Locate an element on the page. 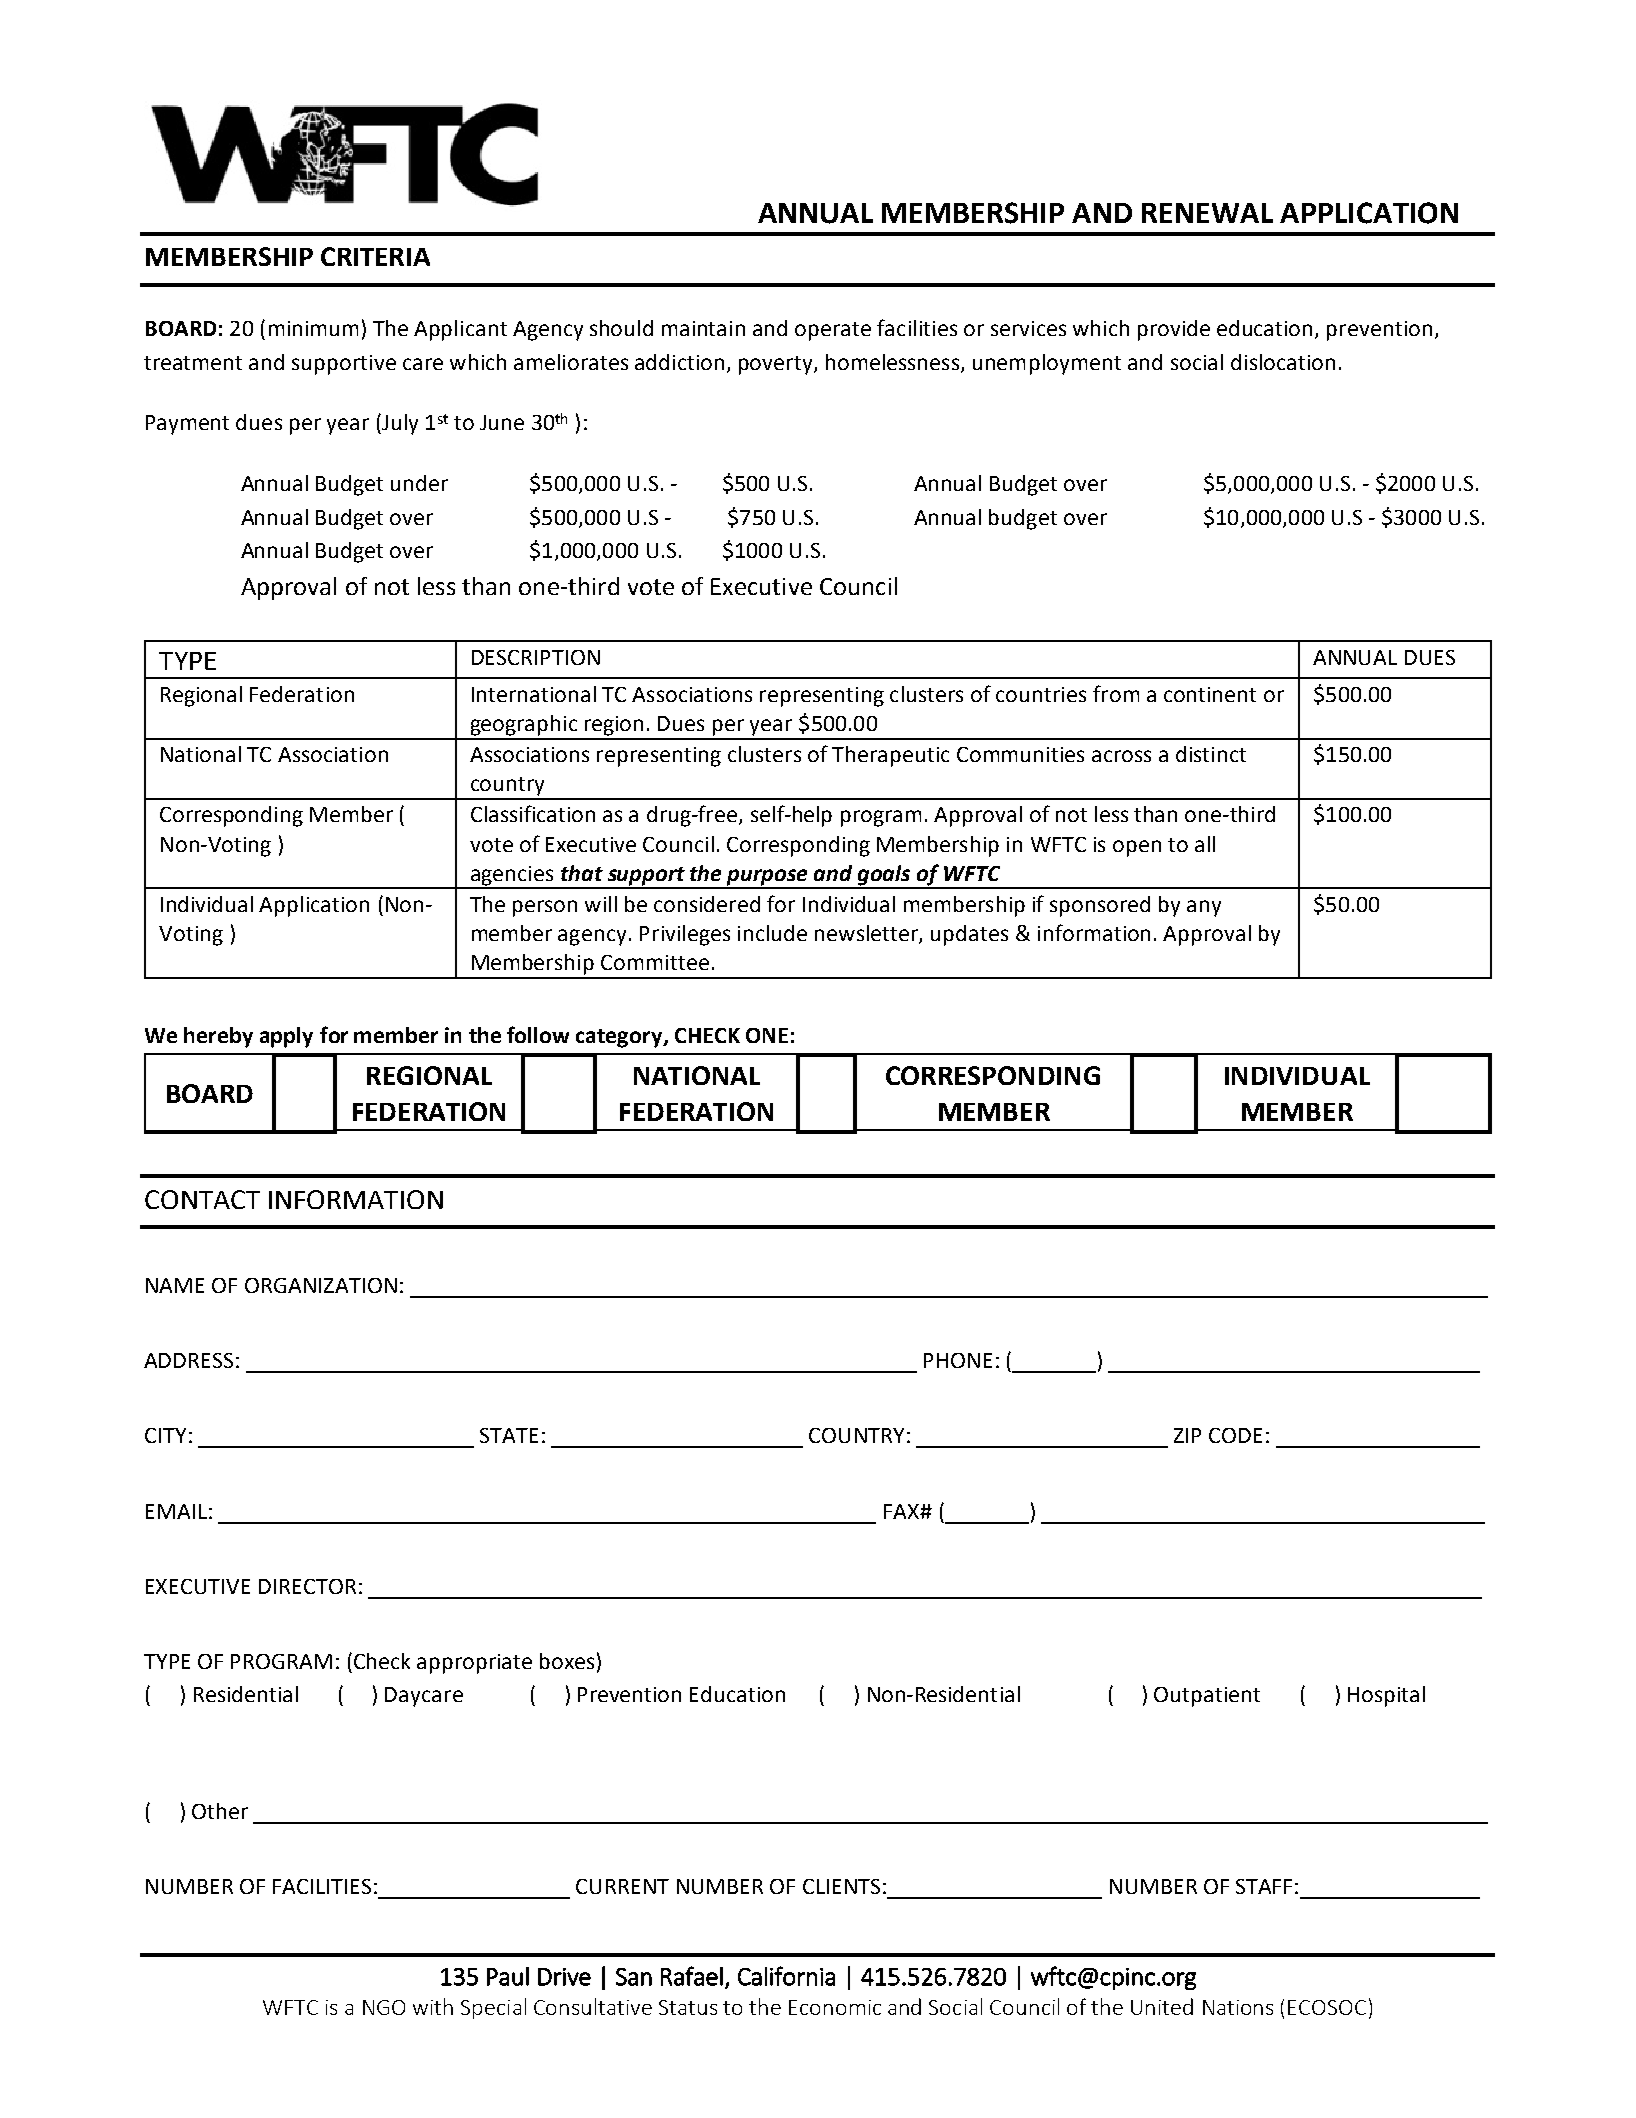  California is located at coordinates (786, 1976).
